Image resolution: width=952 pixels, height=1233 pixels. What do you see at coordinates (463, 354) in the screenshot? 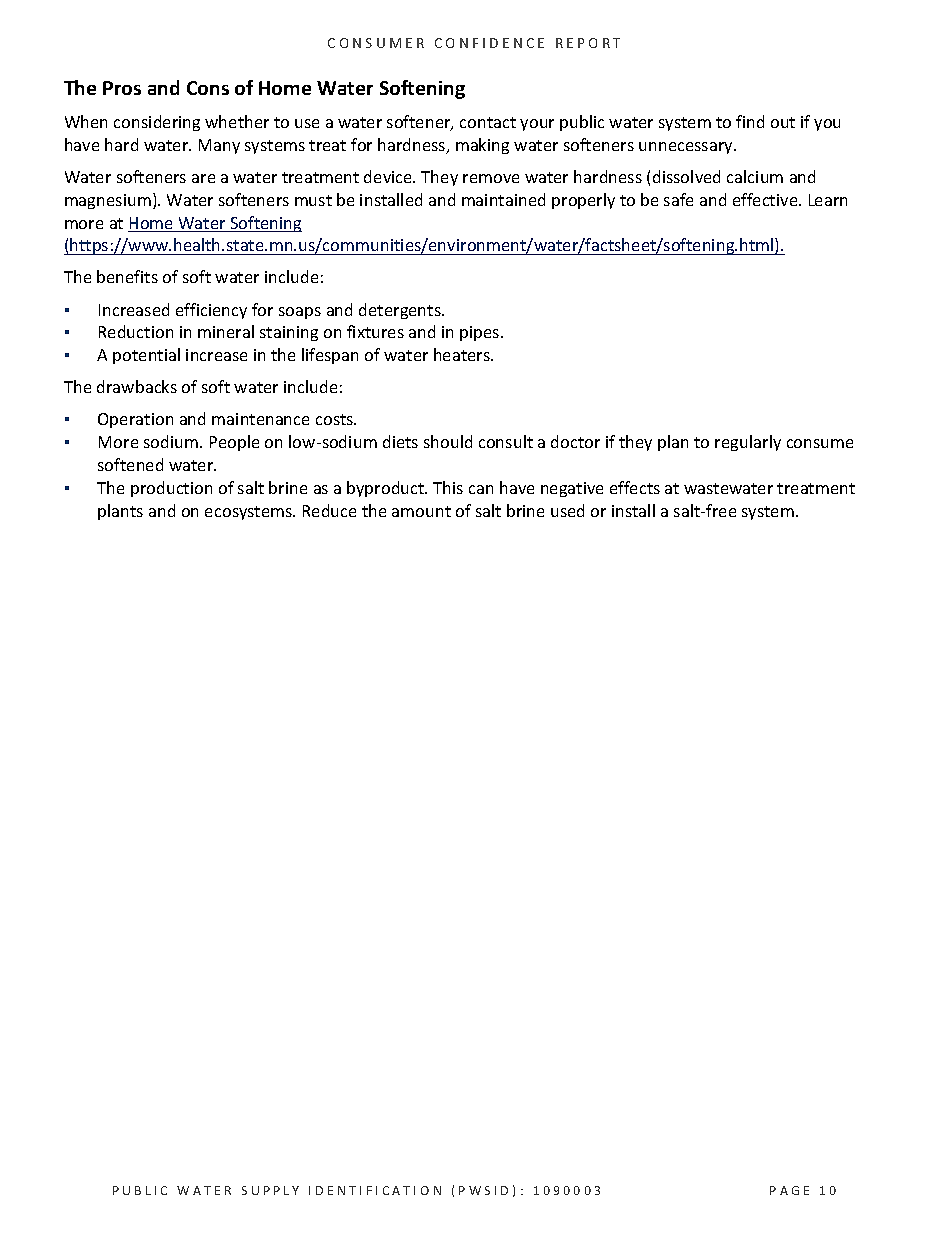
I see `heaters` at bounding box center [463, 354].
